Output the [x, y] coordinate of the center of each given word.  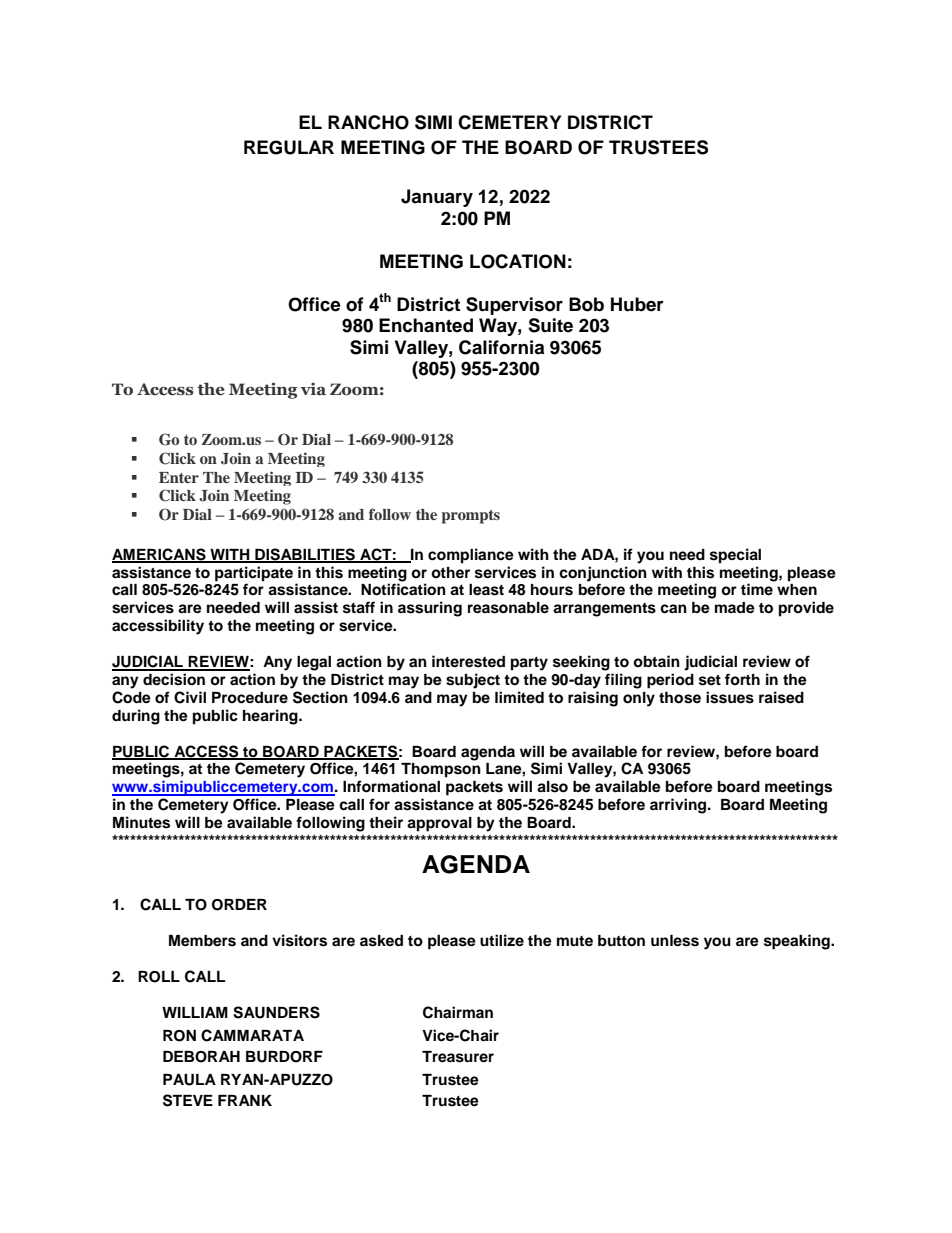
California [501, 347]
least [486, 590]
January [437, 198]
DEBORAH [201, 1057]
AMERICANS [160, 555]
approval [439, 824]
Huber [637, 304]
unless [675, 941]
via [313, 389]
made [735, 608]
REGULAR [289, 147]
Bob [586, 304]
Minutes [141, 822]
